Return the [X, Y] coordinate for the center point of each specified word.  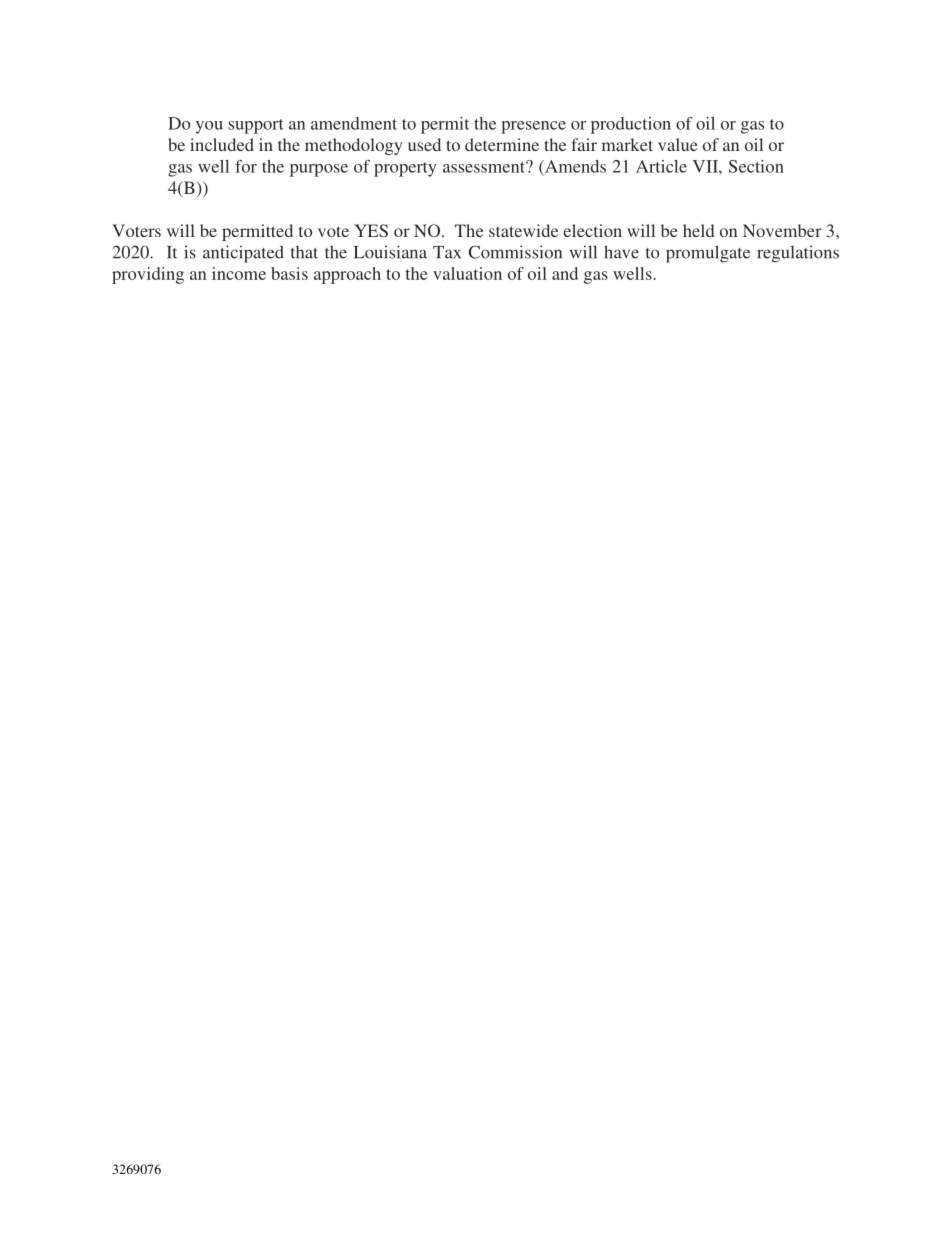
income [239, 273]
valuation [467, 273]
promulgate [708, 254]
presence [533, 127]
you [209, 127]
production [631, 125]
